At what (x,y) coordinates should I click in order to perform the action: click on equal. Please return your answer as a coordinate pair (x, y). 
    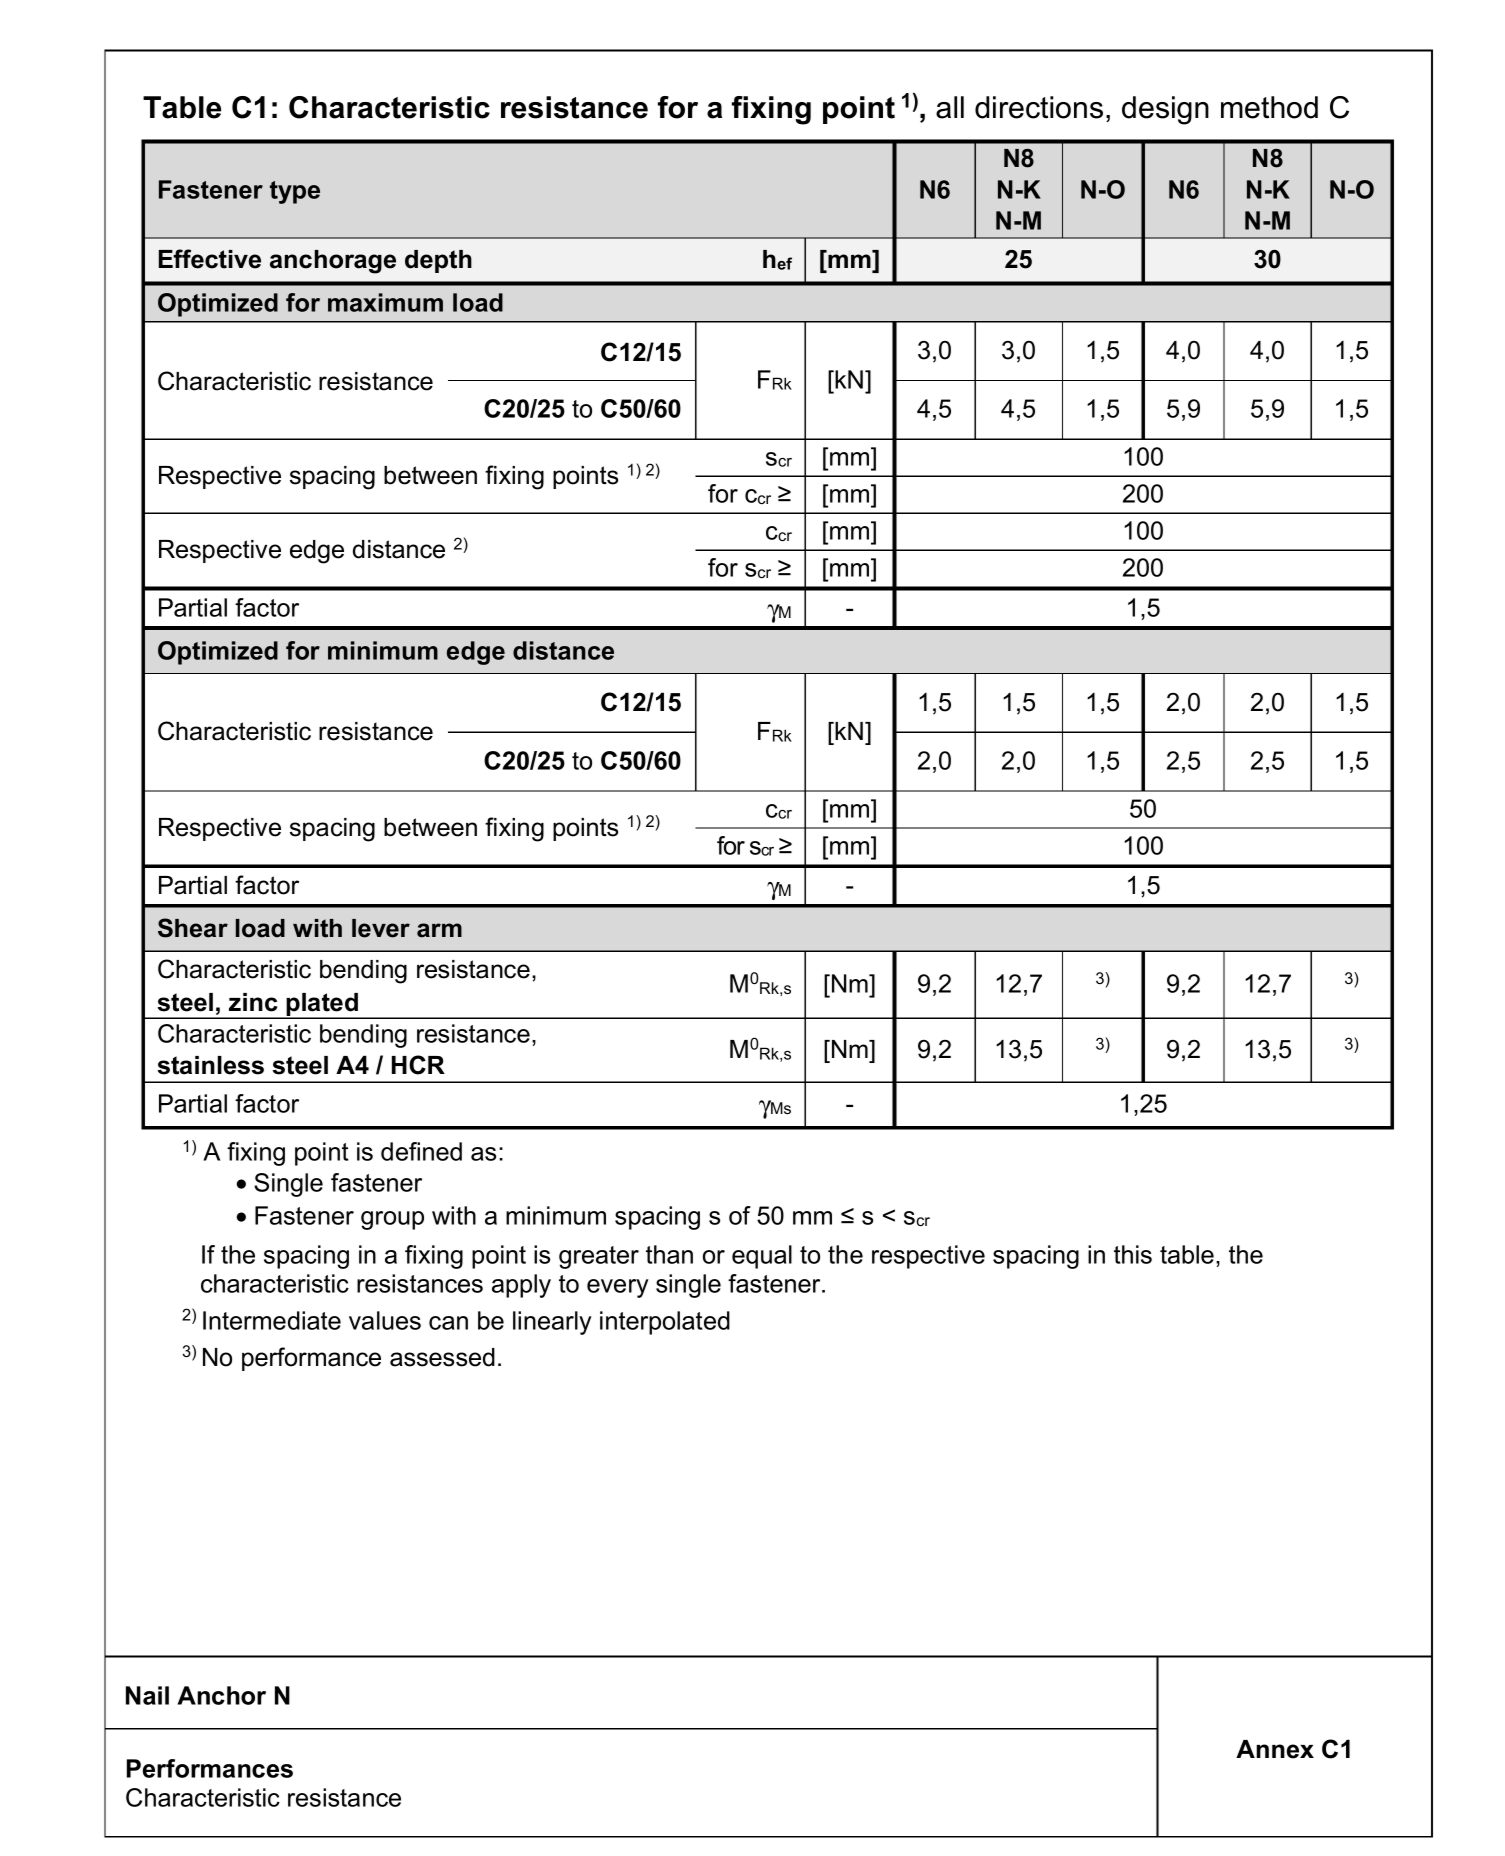
    Looking at the image, I should click on (762, 1257).
